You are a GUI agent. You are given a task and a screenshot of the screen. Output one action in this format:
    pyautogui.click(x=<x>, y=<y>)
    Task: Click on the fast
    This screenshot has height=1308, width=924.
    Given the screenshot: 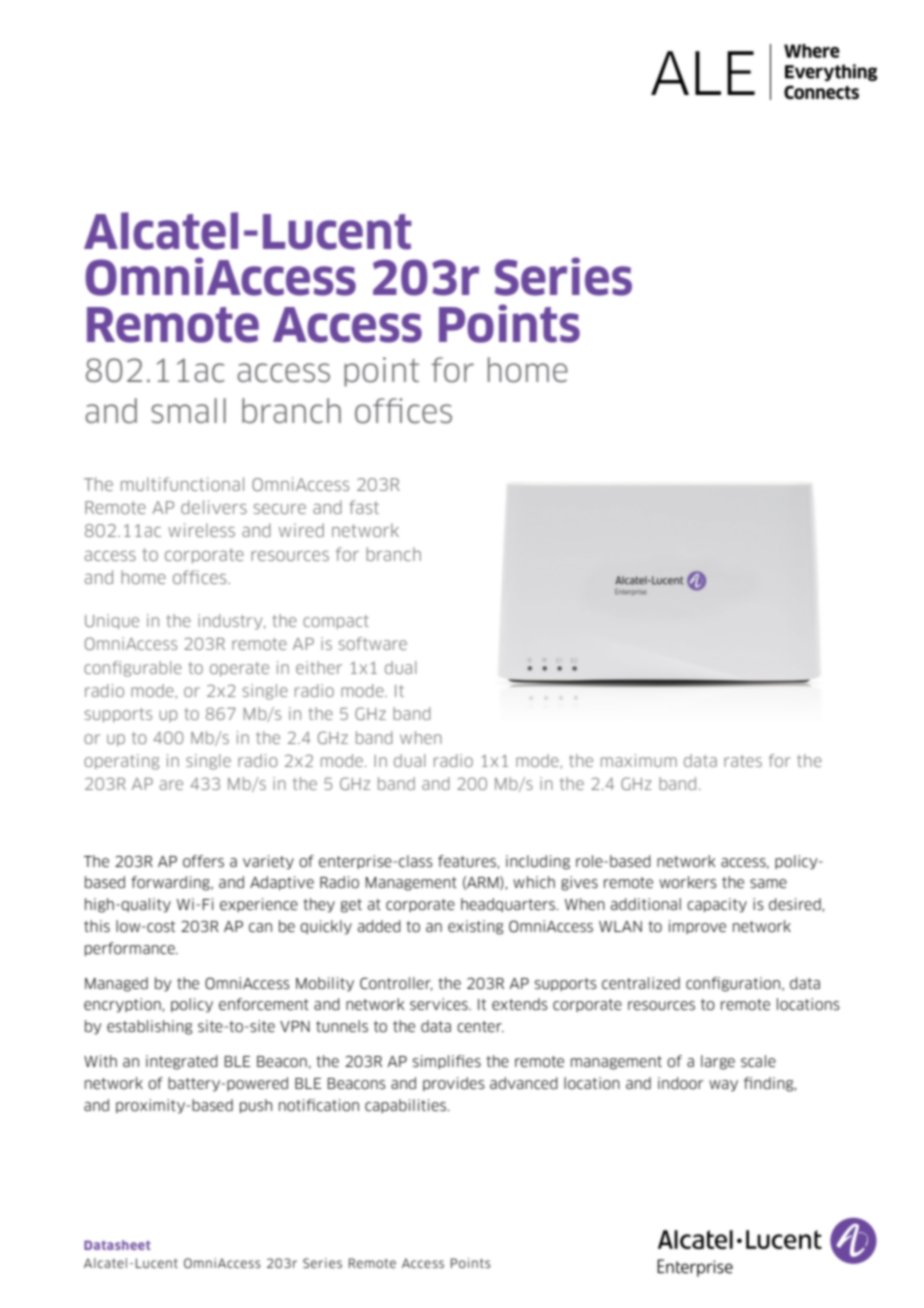 What is the action you would take?
    pyautogui.click(x=364, y=507)
